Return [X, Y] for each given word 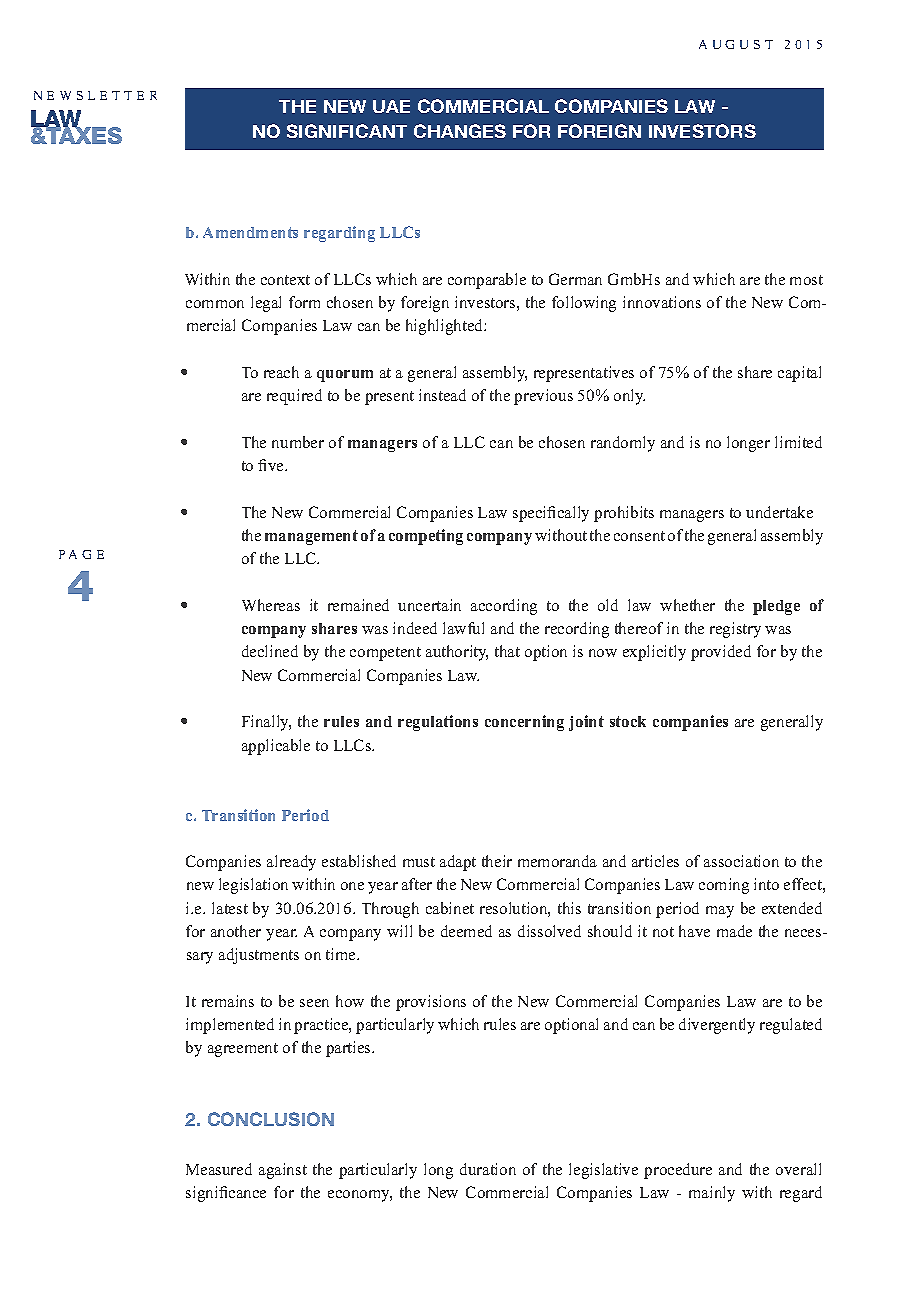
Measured [219, 1169]
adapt [458, 863]
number [298, 442]
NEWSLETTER [95, 95]
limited [798, 442]
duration [488, 1169]
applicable [276, 747]
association [741, 861]
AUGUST [736, 44]
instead [442, 395]
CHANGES [460, 131]
